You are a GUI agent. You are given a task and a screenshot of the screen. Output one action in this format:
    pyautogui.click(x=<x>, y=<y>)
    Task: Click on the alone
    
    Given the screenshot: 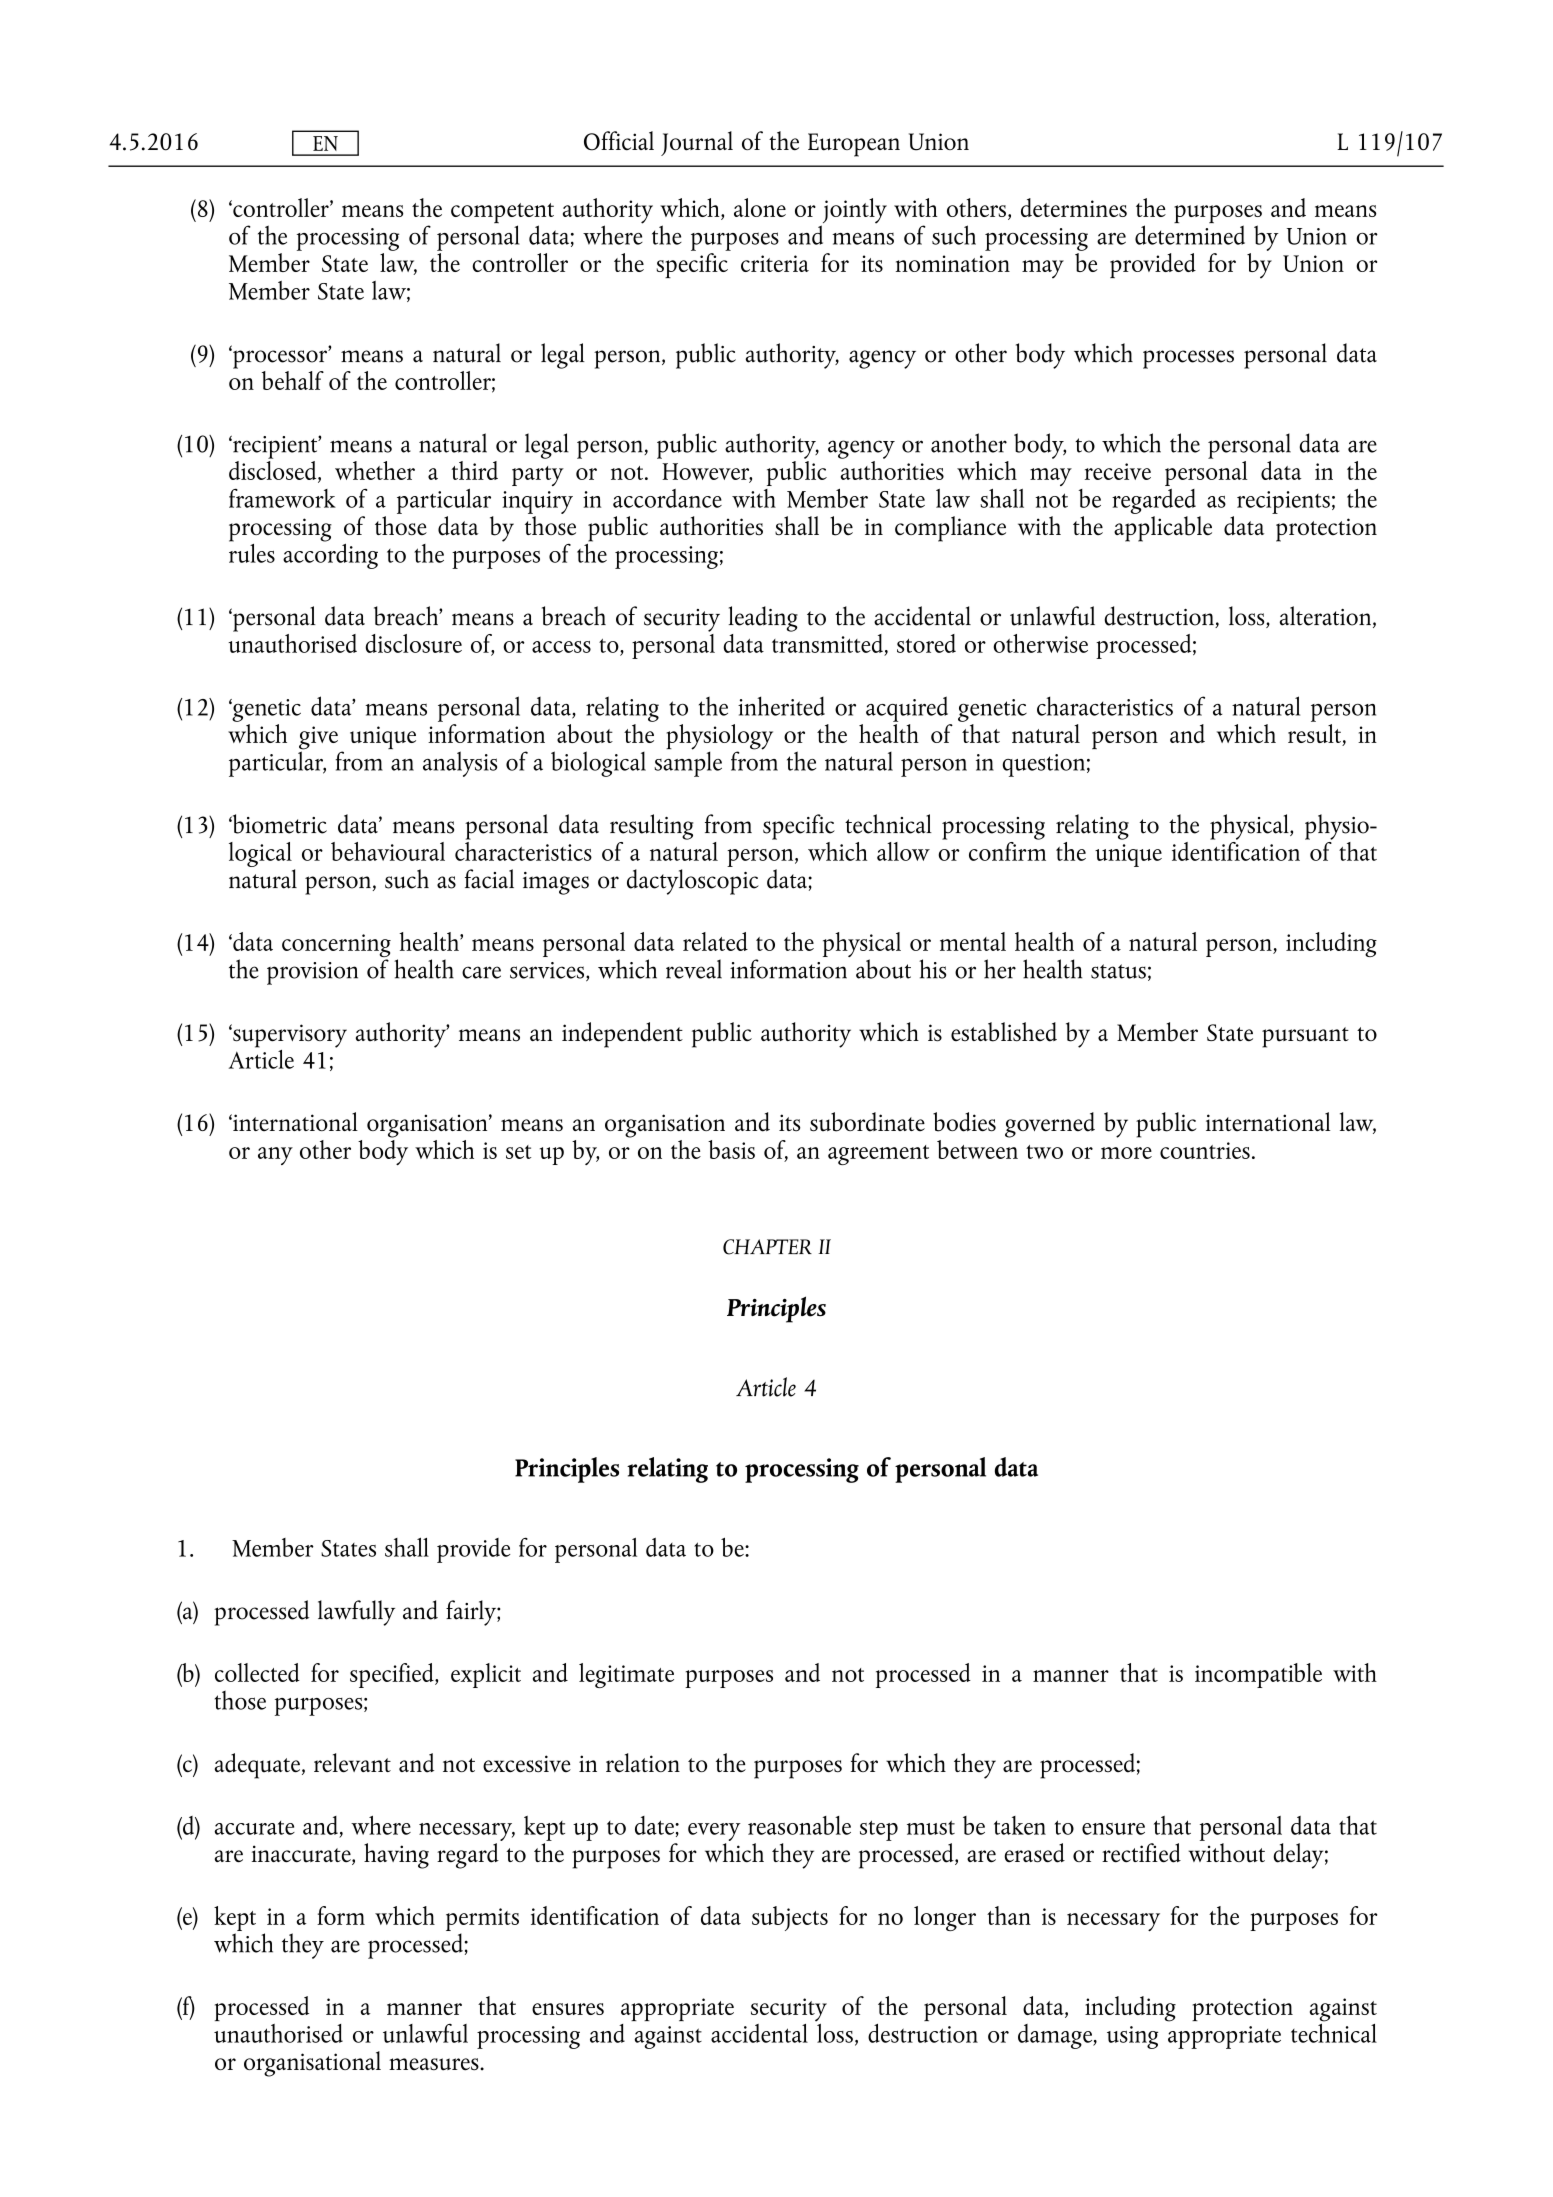 What is the action you would take?
    pyautogui.click(x=760, y=207)
